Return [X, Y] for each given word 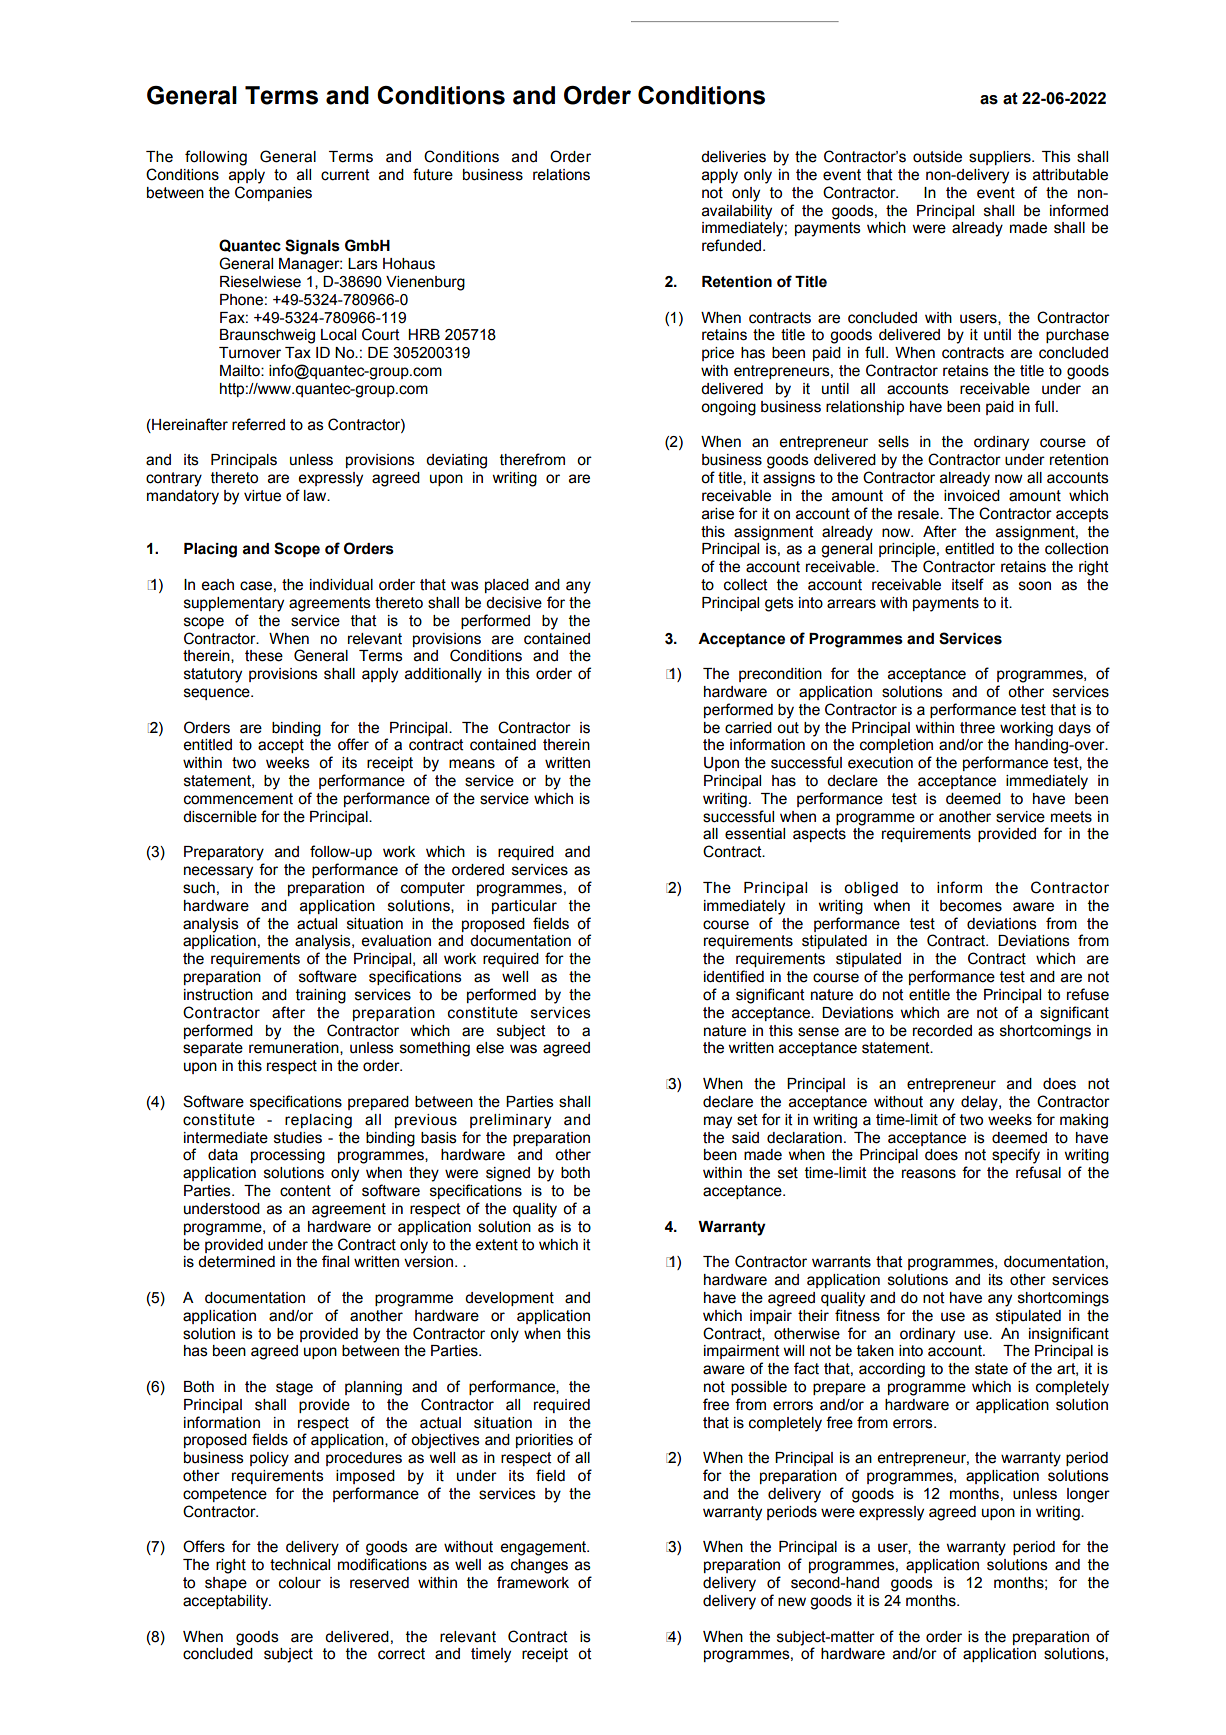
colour [300, 1583]
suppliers [1001, 158]
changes [539, 1566]
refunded [733, 245]
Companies [273, 193]
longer [1088, 1495]
